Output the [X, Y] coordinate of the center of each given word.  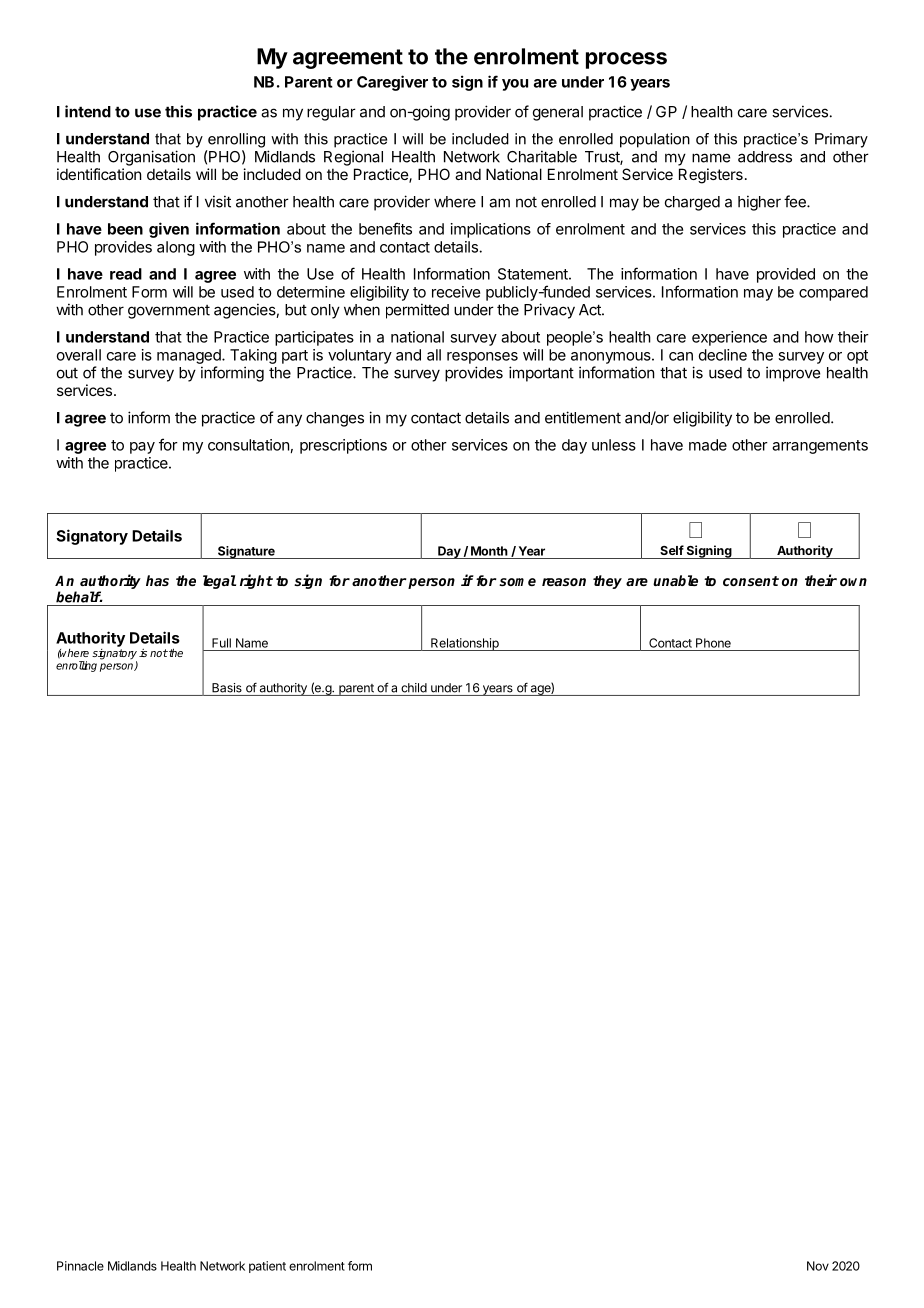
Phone [713, 643]
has [157, 580]
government [169, 312]
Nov [818, 1266]
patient [267, 1267]
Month [489, 551]
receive [456, 292]
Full [221, 643]
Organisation [151, 158]
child [414, 688]
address [765, 157]
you [515, 85]
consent [751, 581]
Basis [227, 688]
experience [729, 338]
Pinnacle [80, 1266]
